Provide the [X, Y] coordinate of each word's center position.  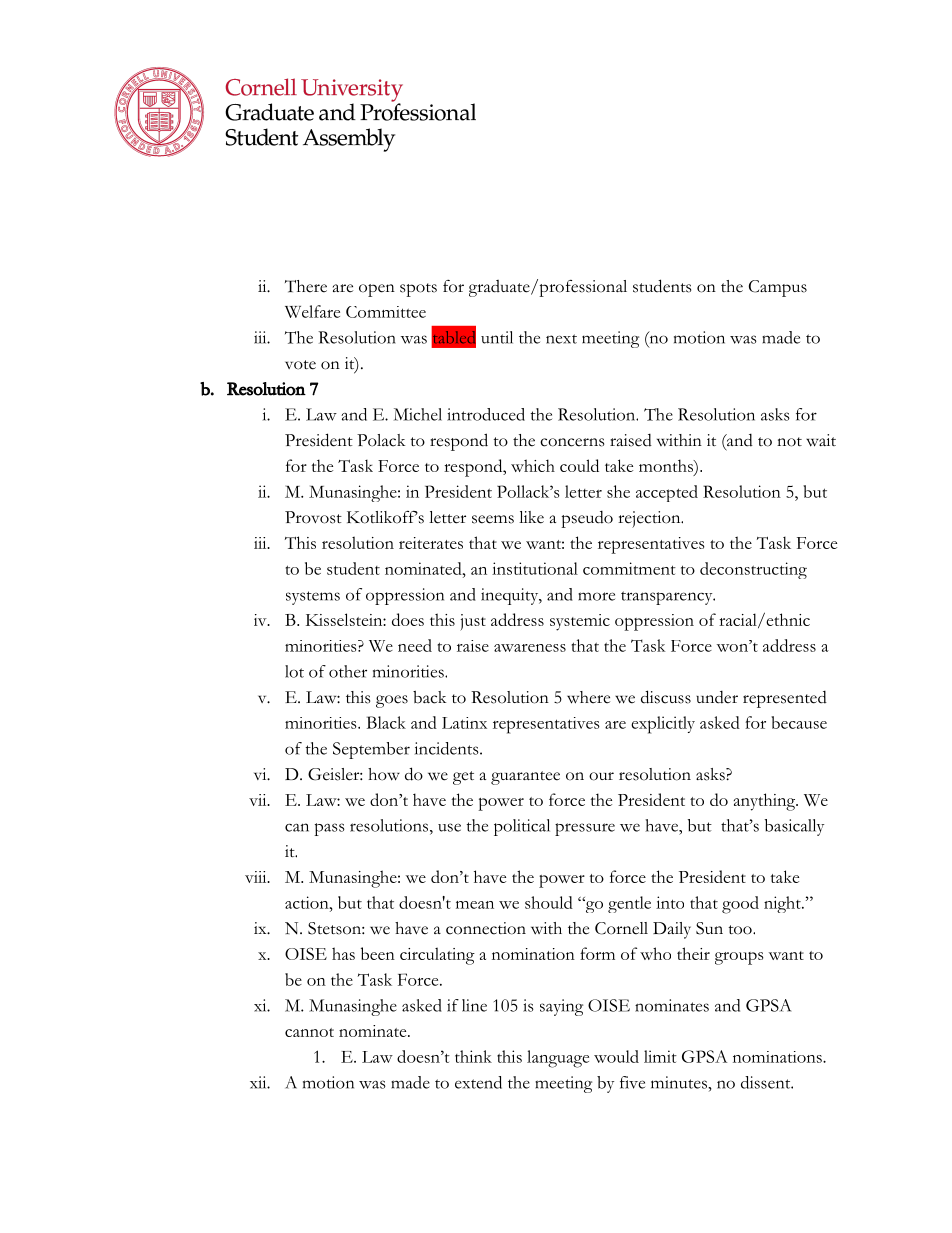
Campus [778, 288]
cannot [309, 1032]
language [558, 1059]
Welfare [312, 311]
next [561, 339]
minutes [680, 1082]
